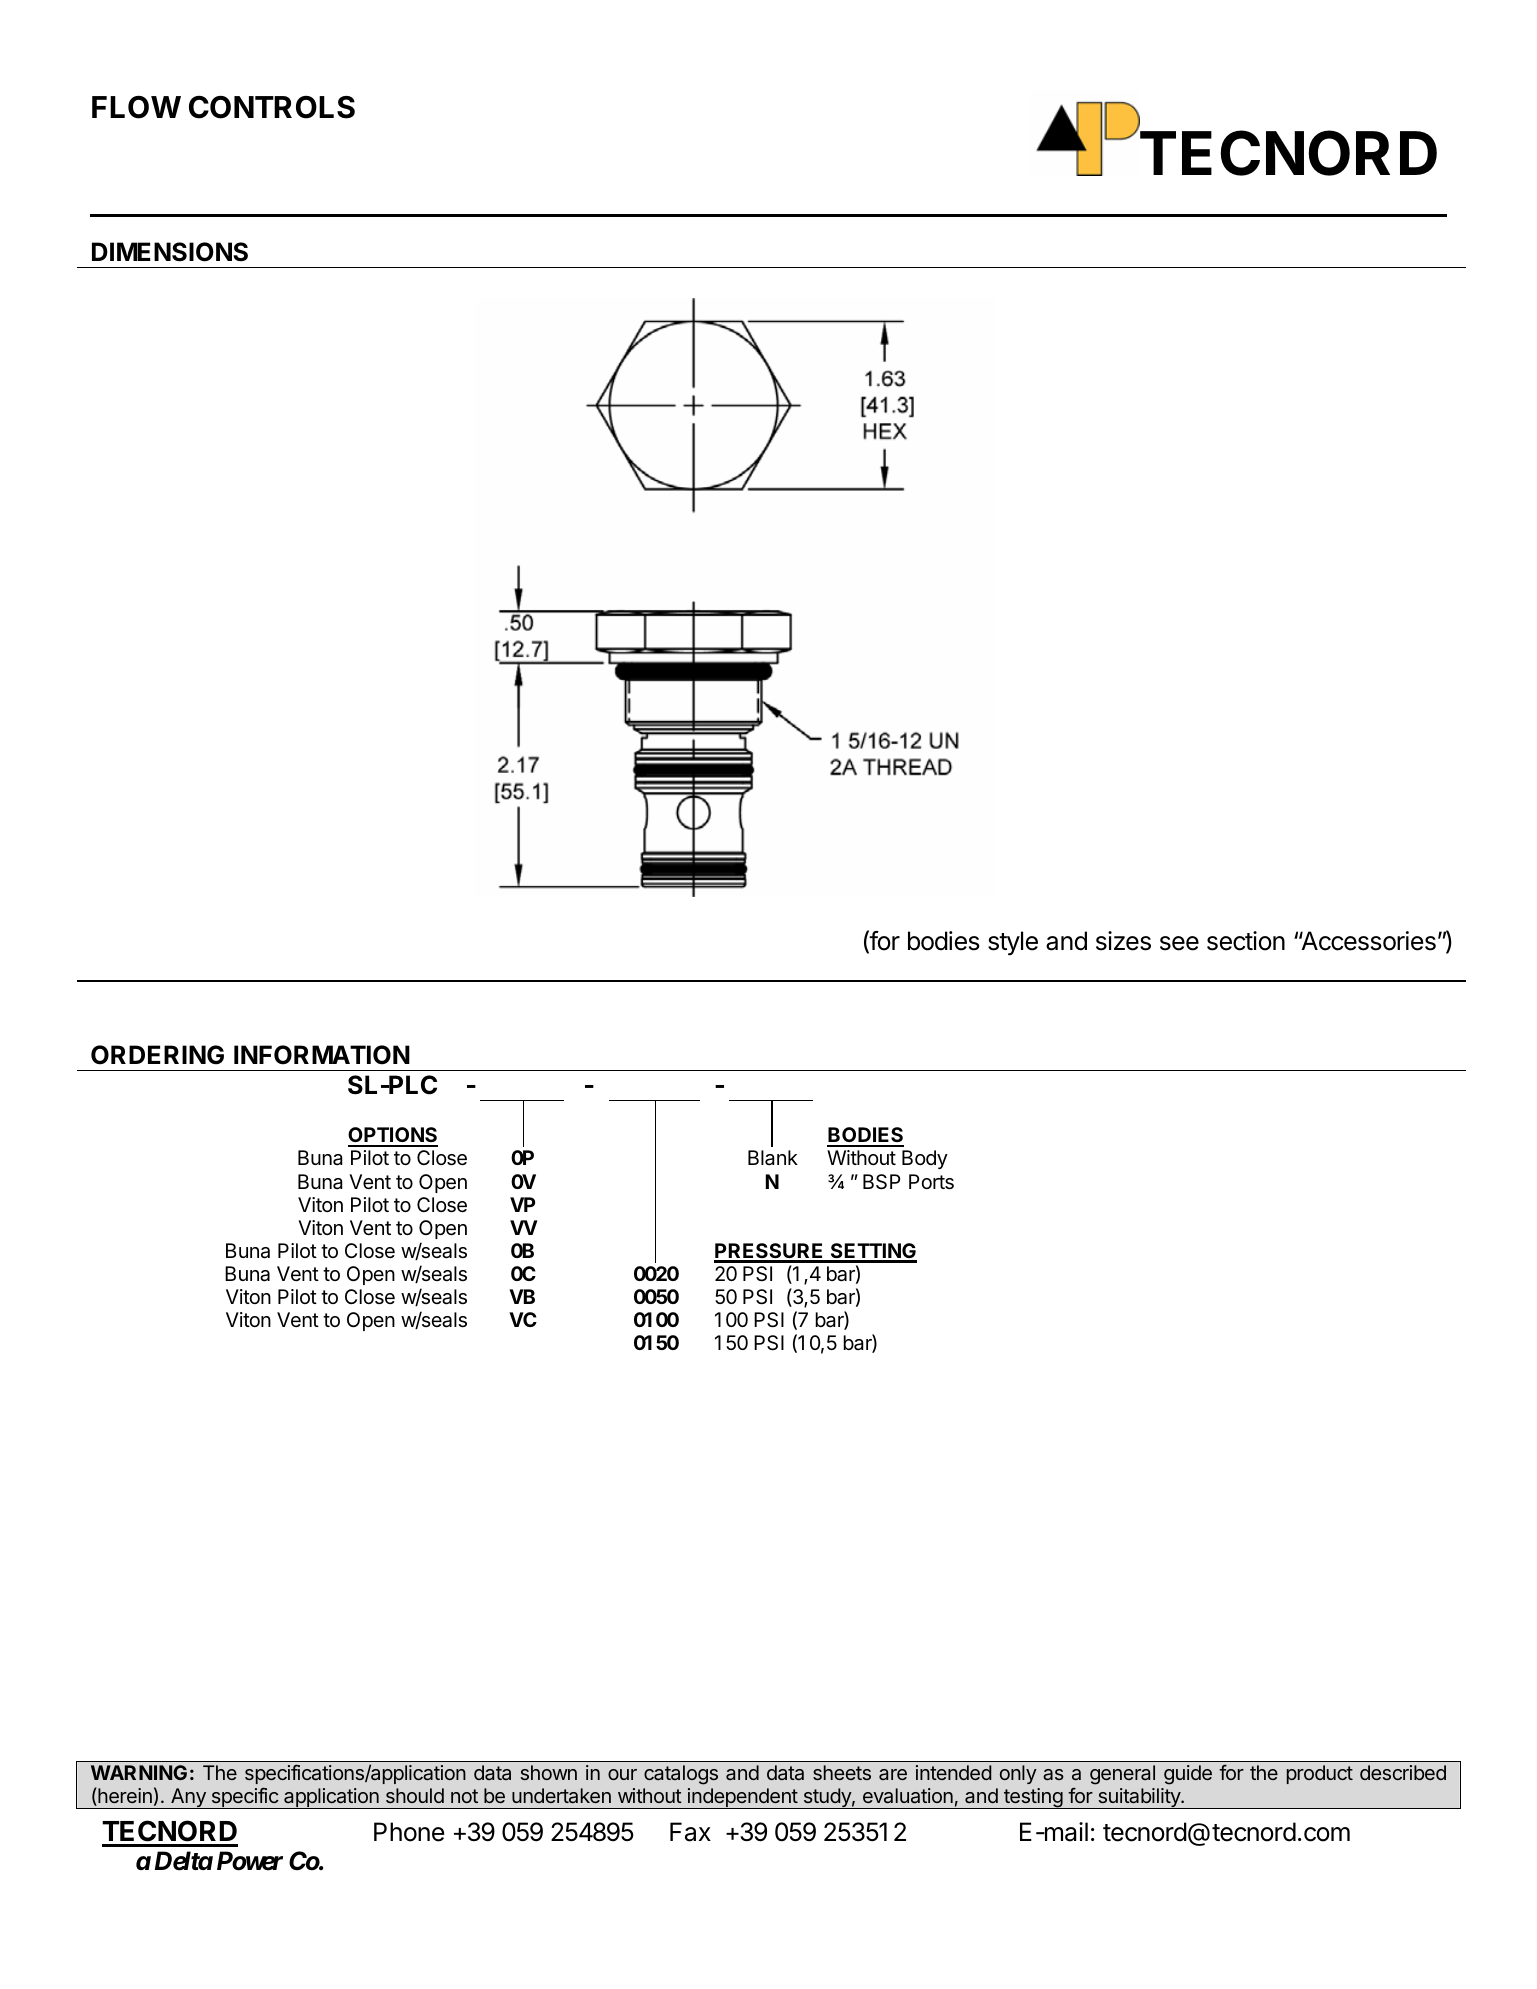 This image has width=1537, height=1989. What do you see at coordinates (170, 252) in the image?
I see `DIMENSIONS` at bounding box center [170, 252].
